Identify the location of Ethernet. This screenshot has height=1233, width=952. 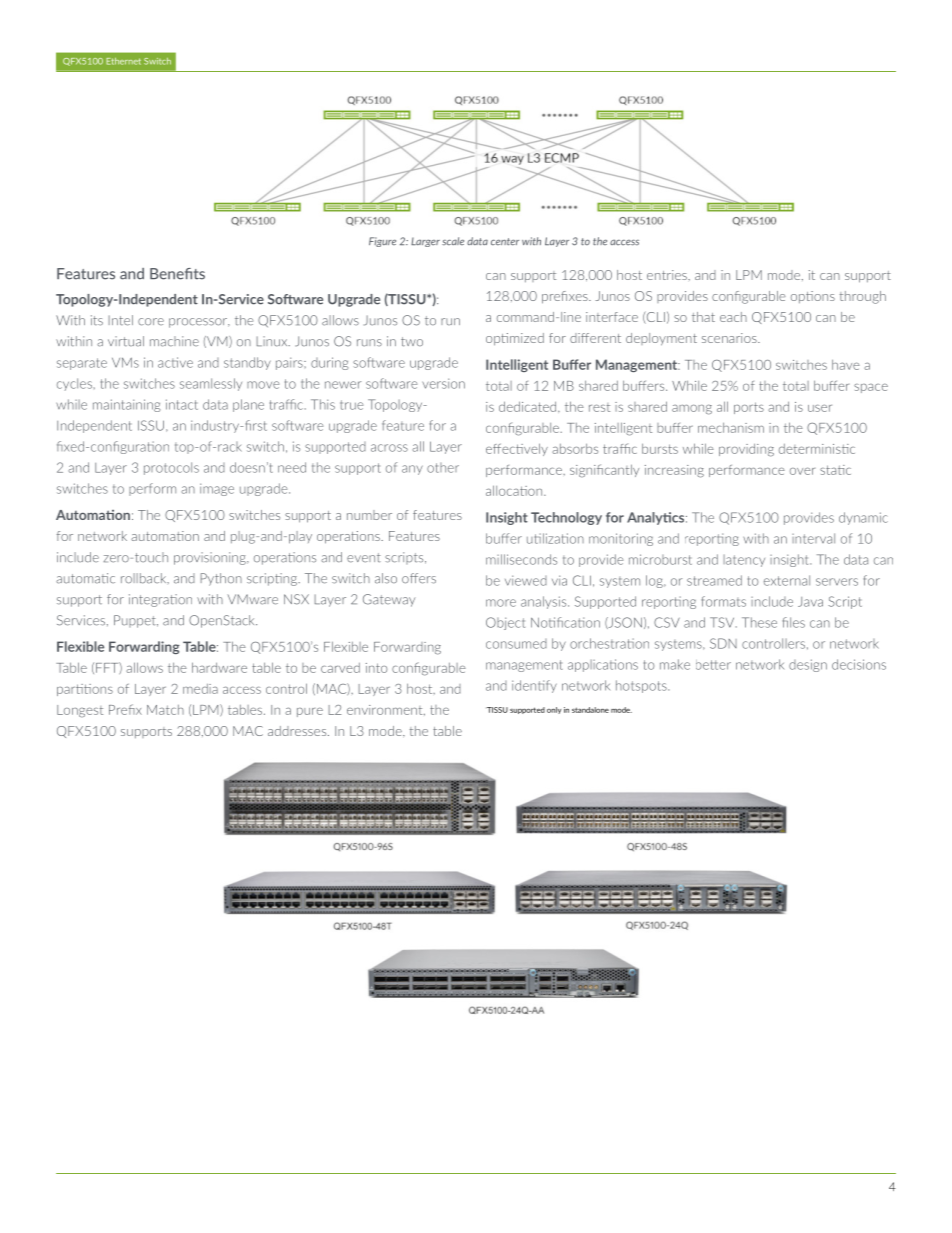
(123, 61).
